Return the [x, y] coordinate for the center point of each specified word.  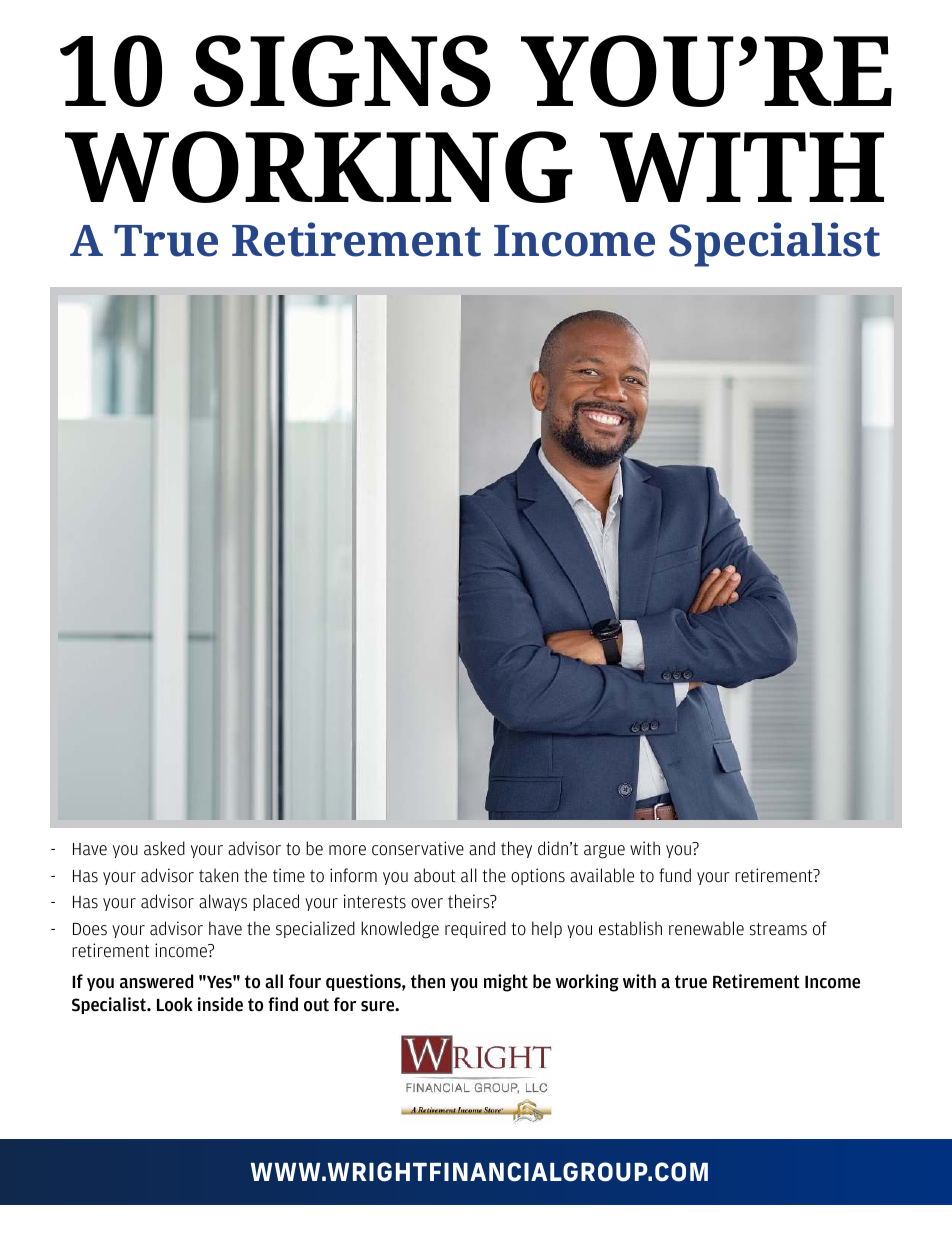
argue [604, 852]
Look [175, 1004]
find [283, 1004]
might [506, 983]
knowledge [400, 930]
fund [675, 875]
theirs [470, 901]
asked [164, 848]
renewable [706, 928]
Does [90, 929]
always [223, 902]
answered [156, 981]
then [428, 981]
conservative [418, 848]
